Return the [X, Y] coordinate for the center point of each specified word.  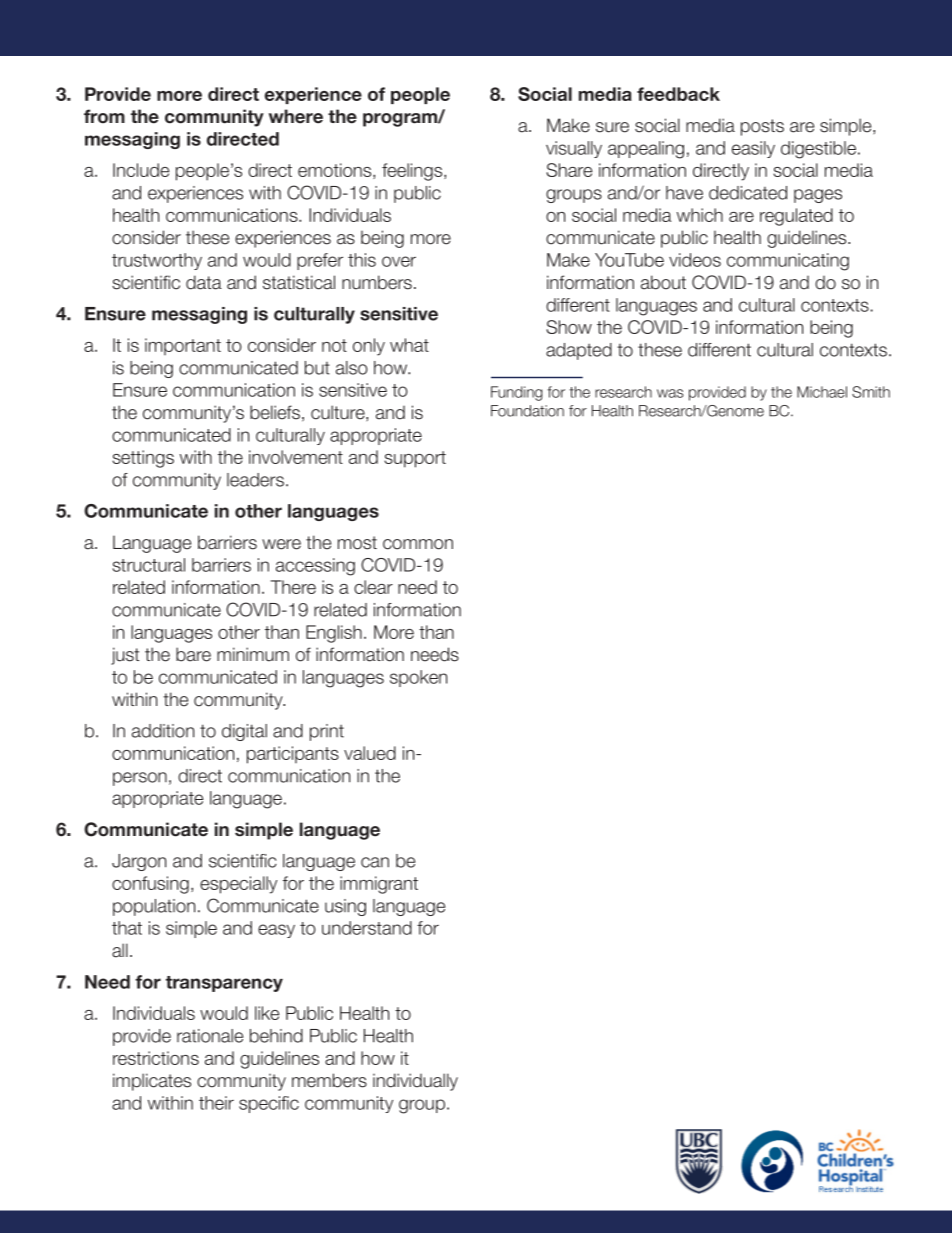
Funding [516, 393]
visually [574, 149]
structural [148, 565]
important [183, 346]
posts [762, 127]
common [418, 544]
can [375, 862]
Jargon [139, 862]
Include [141, 170]
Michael [822, 392]
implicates [152, 1082]
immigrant [379, 885]
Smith [871, 392]
